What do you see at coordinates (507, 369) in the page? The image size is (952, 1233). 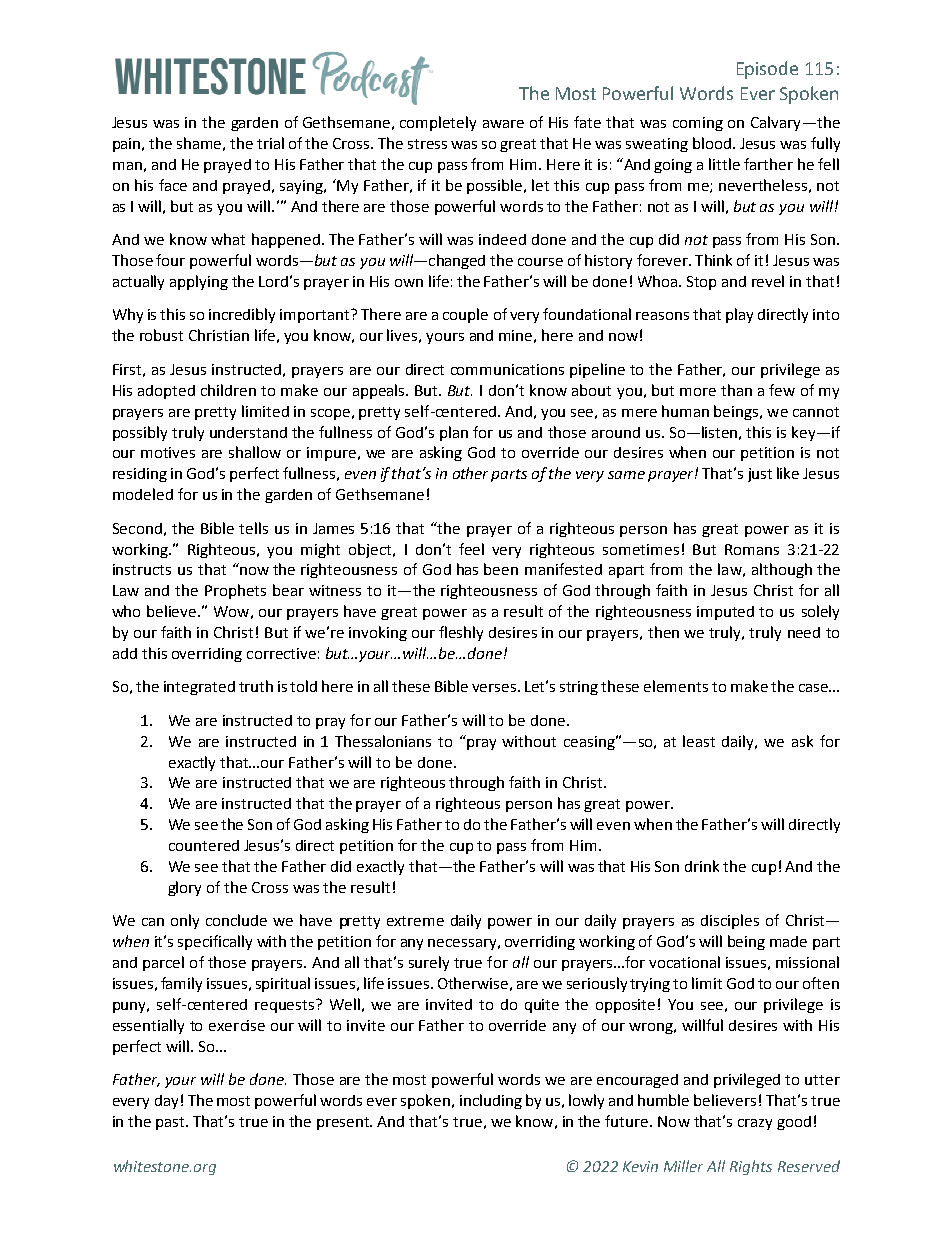 I see `communications` at bounding box center [507, 369].
